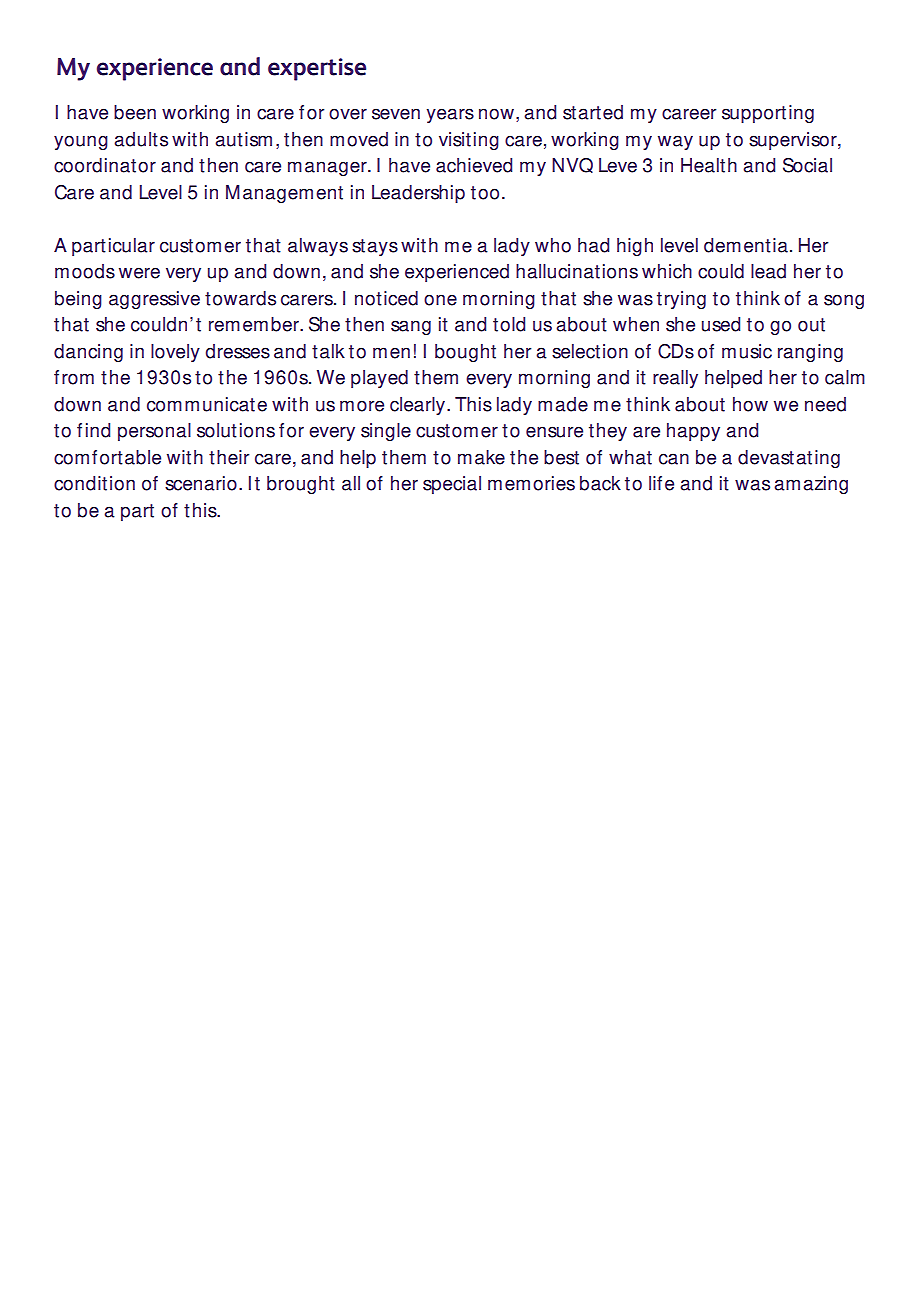 The width and height of the page is (924, 1308). Describe the element at coordinates (709, 165) in the page. I see `Health` at that location.
